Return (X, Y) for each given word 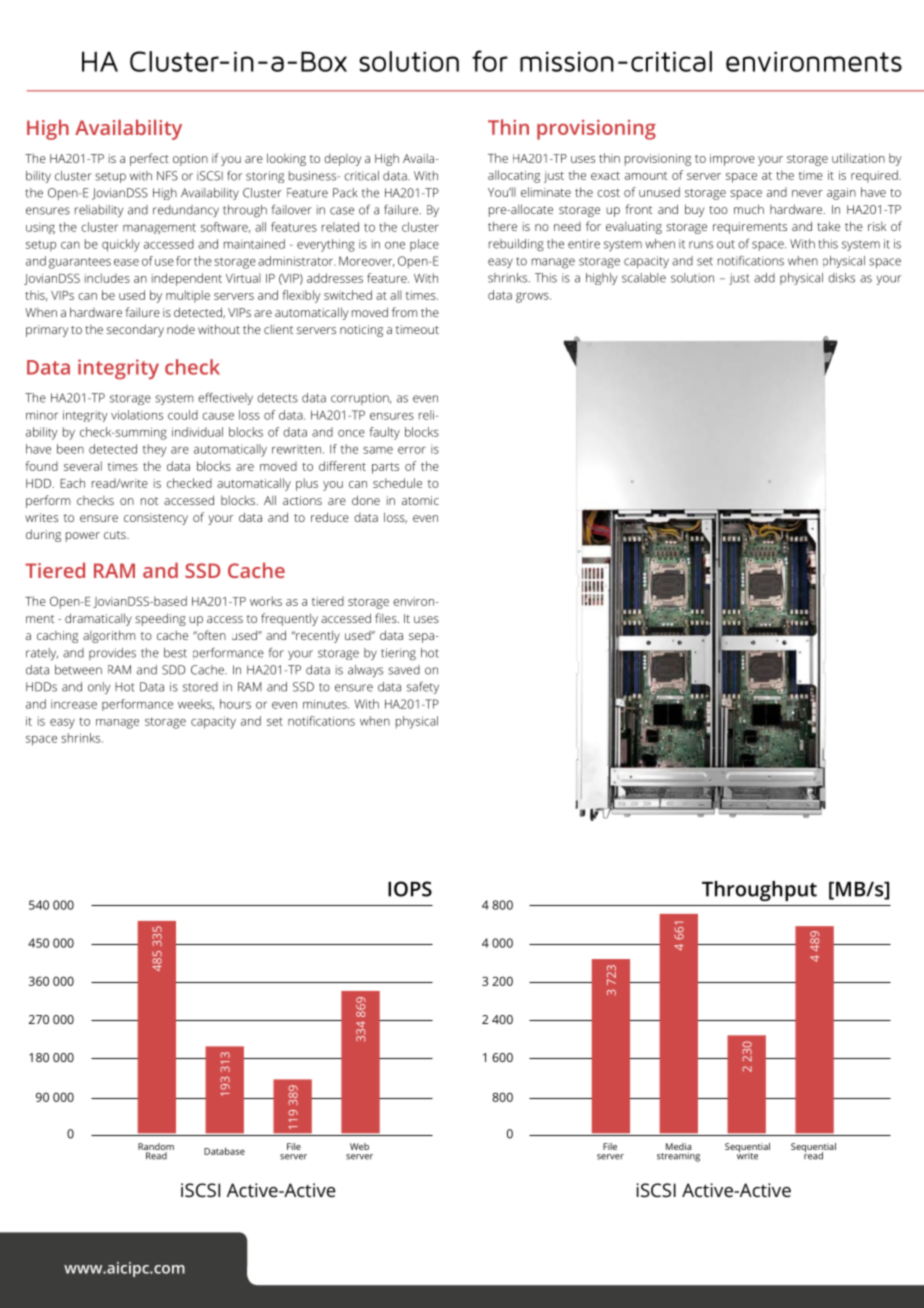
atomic (420, 500)
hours (235, 704)
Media (678, 1148)
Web (359, 1146)
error (412, 450)
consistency (156, 519)
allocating (514, 176)
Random (156, 1148)
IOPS (410, 889)
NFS (167, 176)
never (807, 193)
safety (423, 688)
